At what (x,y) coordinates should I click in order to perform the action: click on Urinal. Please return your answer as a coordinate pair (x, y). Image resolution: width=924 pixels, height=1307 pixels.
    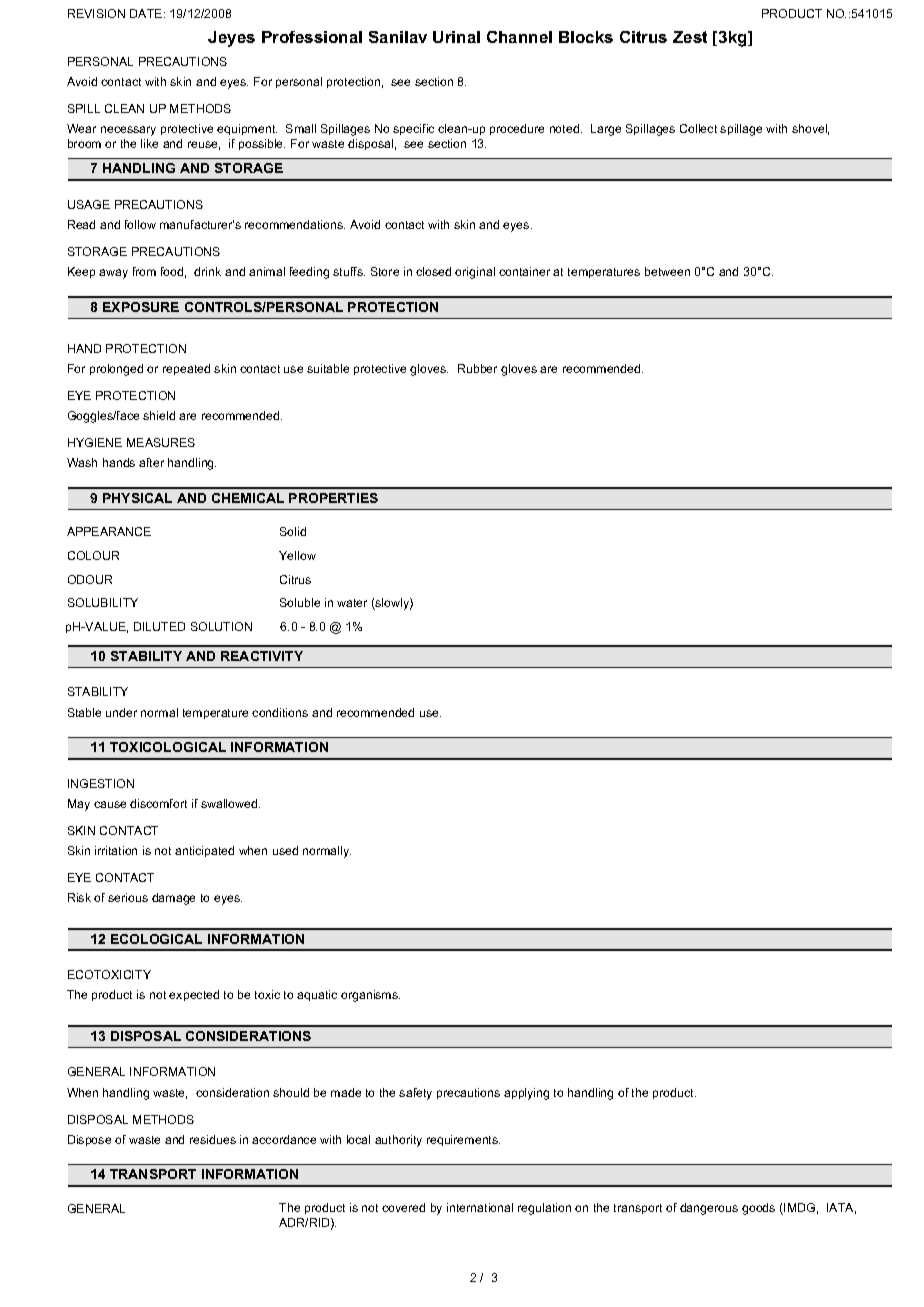
    Looking at the image, I should click on (456, 37).
